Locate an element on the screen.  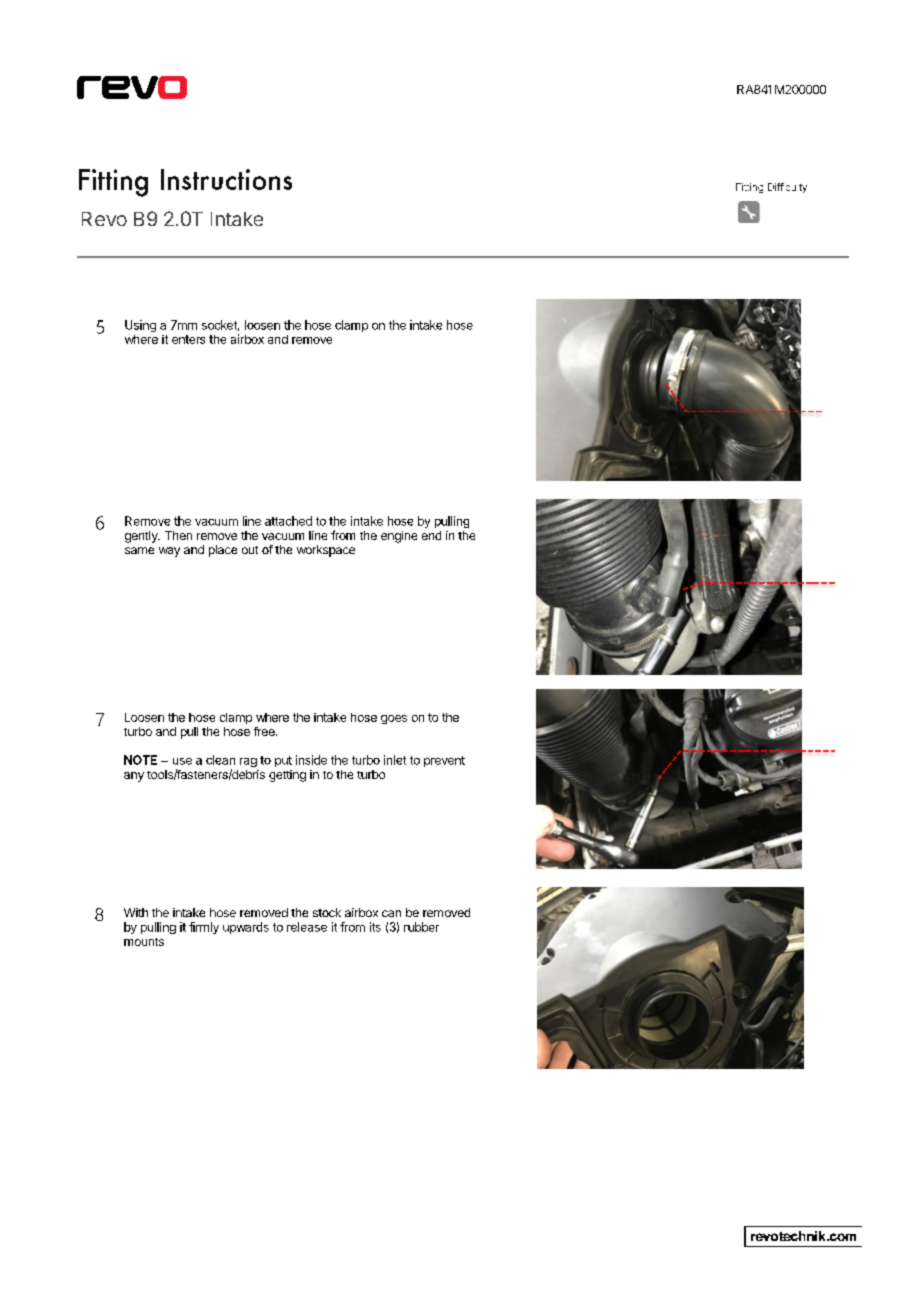
engine is located at coordinates (399, 537).
